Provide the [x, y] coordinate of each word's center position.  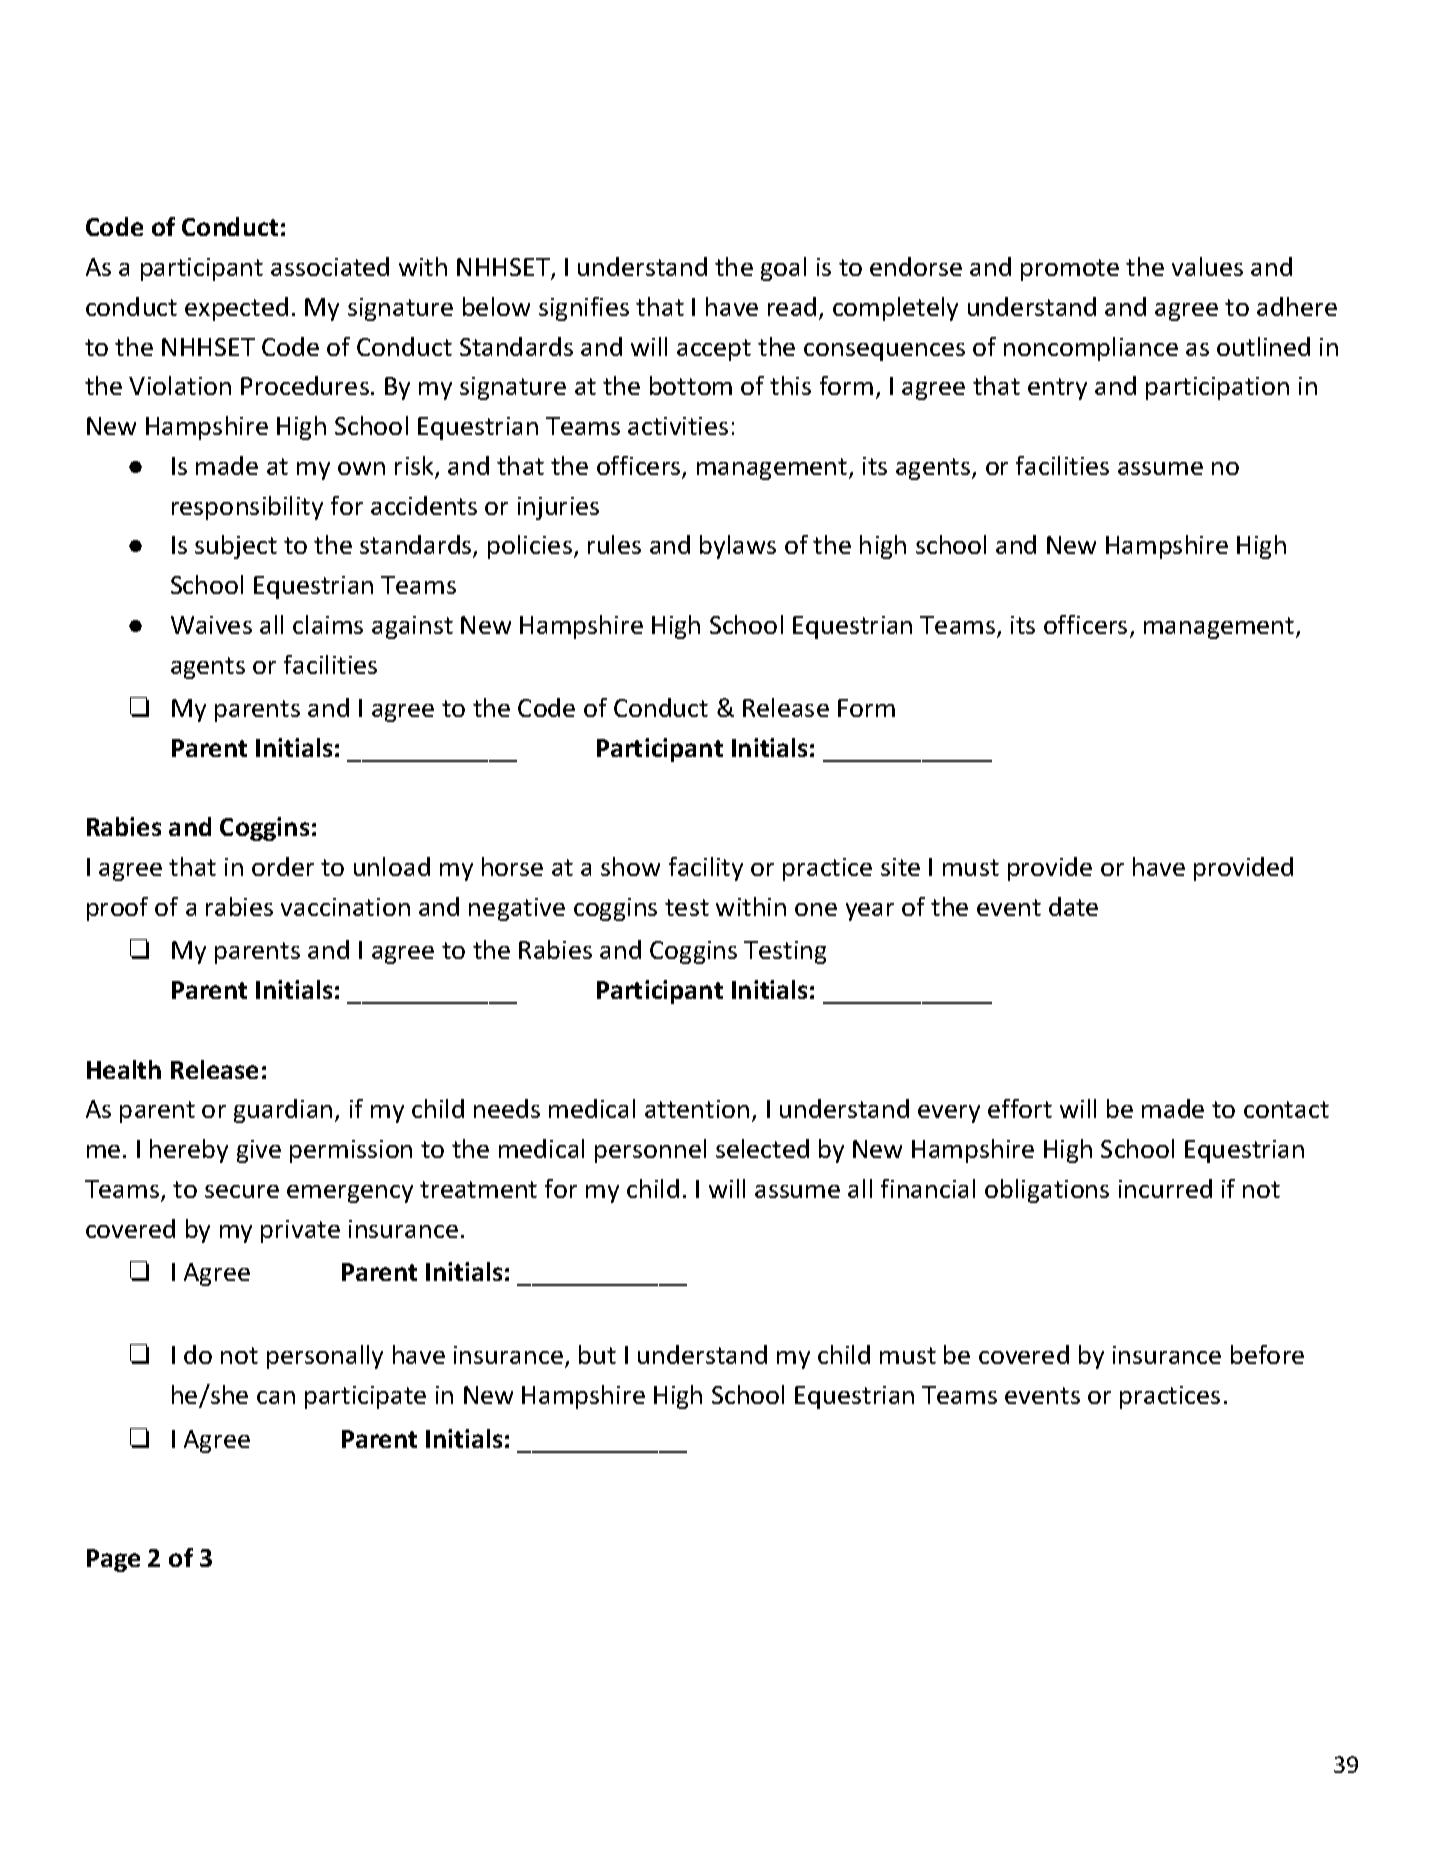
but [597, 1354]
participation [1217, 388]
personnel [650, 1151]
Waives [211, 625]
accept [714, 350]
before [1267, 1354]
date [1073, 906]
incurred [1165, 1188]
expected [236, 309]
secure [242, 1191]
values [1207, 266]
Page [113, 1560]
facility [706, 869]
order [283, 866]
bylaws [738, 547]
